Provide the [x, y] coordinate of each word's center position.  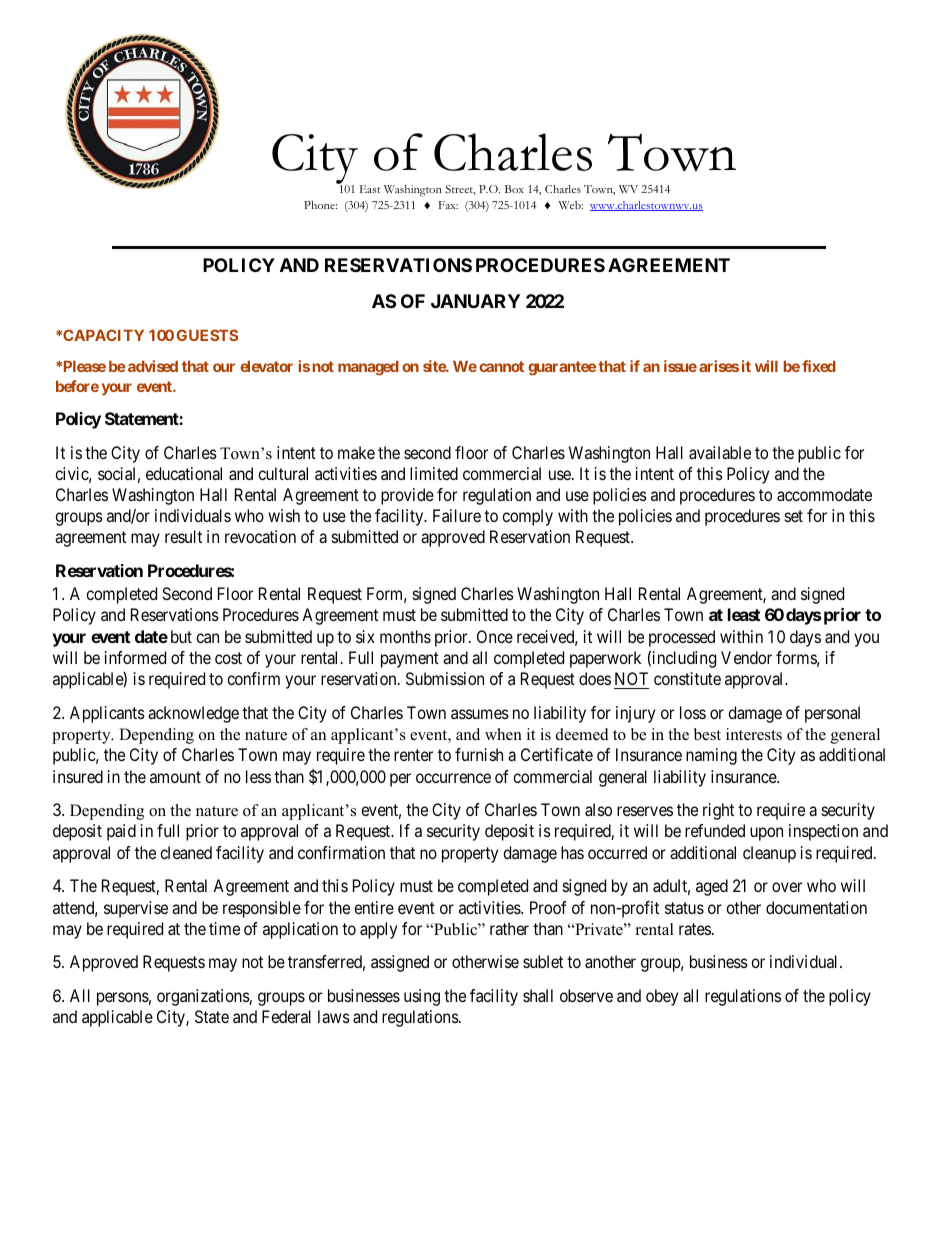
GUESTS [207, 335]
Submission [445, 678]
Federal [286, 1016]
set [794, 516]
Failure [457, 515]
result [183, 536]
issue [680, 366]
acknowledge [193, 714]
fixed [819, 366]
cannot [501, 366]
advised [153, 366]
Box [514, 189]
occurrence [453, 778]
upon [766, 834]
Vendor [746, 657]
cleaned [186, 852]
